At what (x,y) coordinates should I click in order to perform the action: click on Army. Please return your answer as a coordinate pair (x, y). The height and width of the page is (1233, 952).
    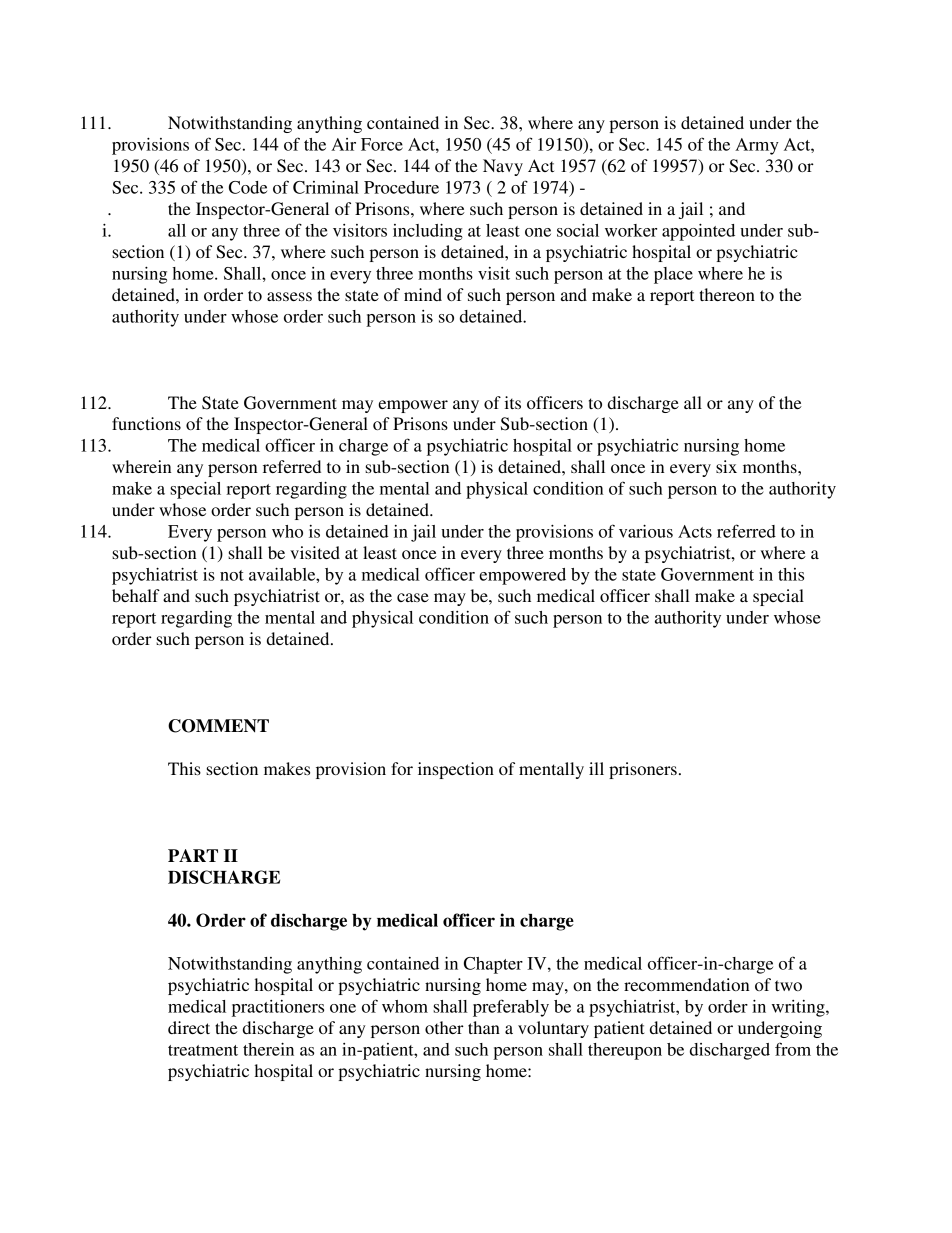
    Looking at the image, I should click on (757, 146).
